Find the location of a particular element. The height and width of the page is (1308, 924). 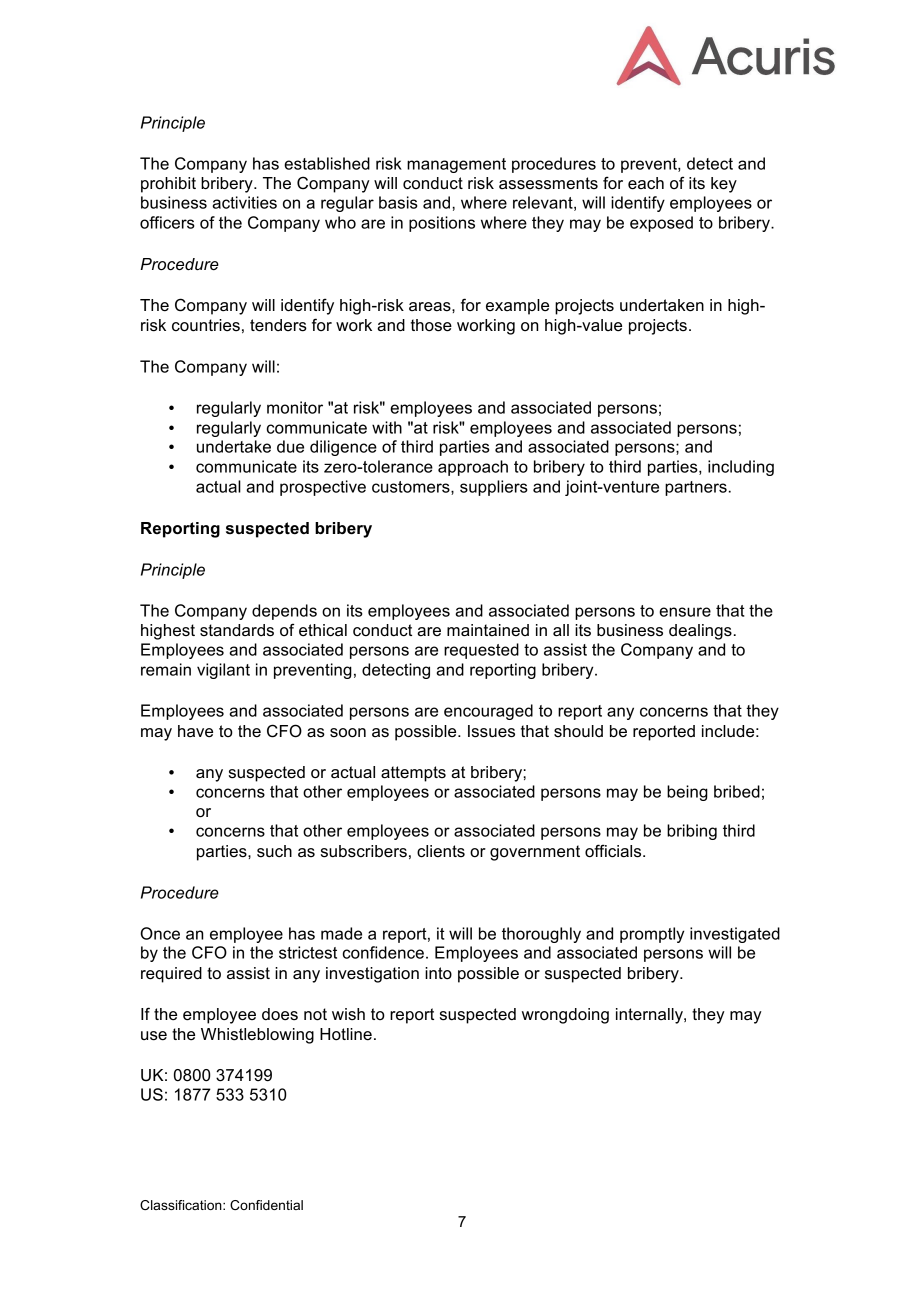

internally is located at coordinates (650, 1016).
